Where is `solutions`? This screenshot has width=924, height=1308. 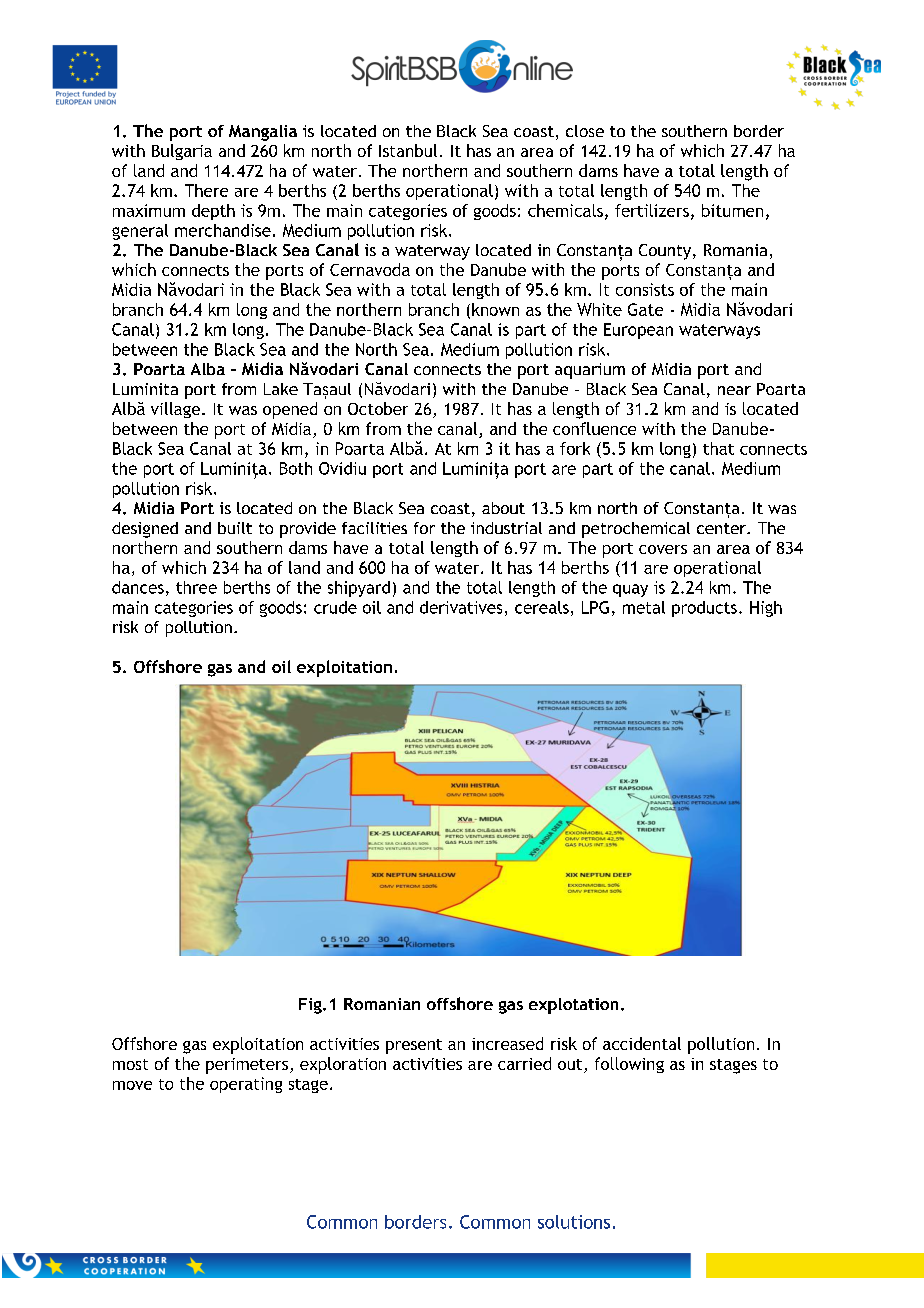 solutions is located at coordinates (574, 1222).
